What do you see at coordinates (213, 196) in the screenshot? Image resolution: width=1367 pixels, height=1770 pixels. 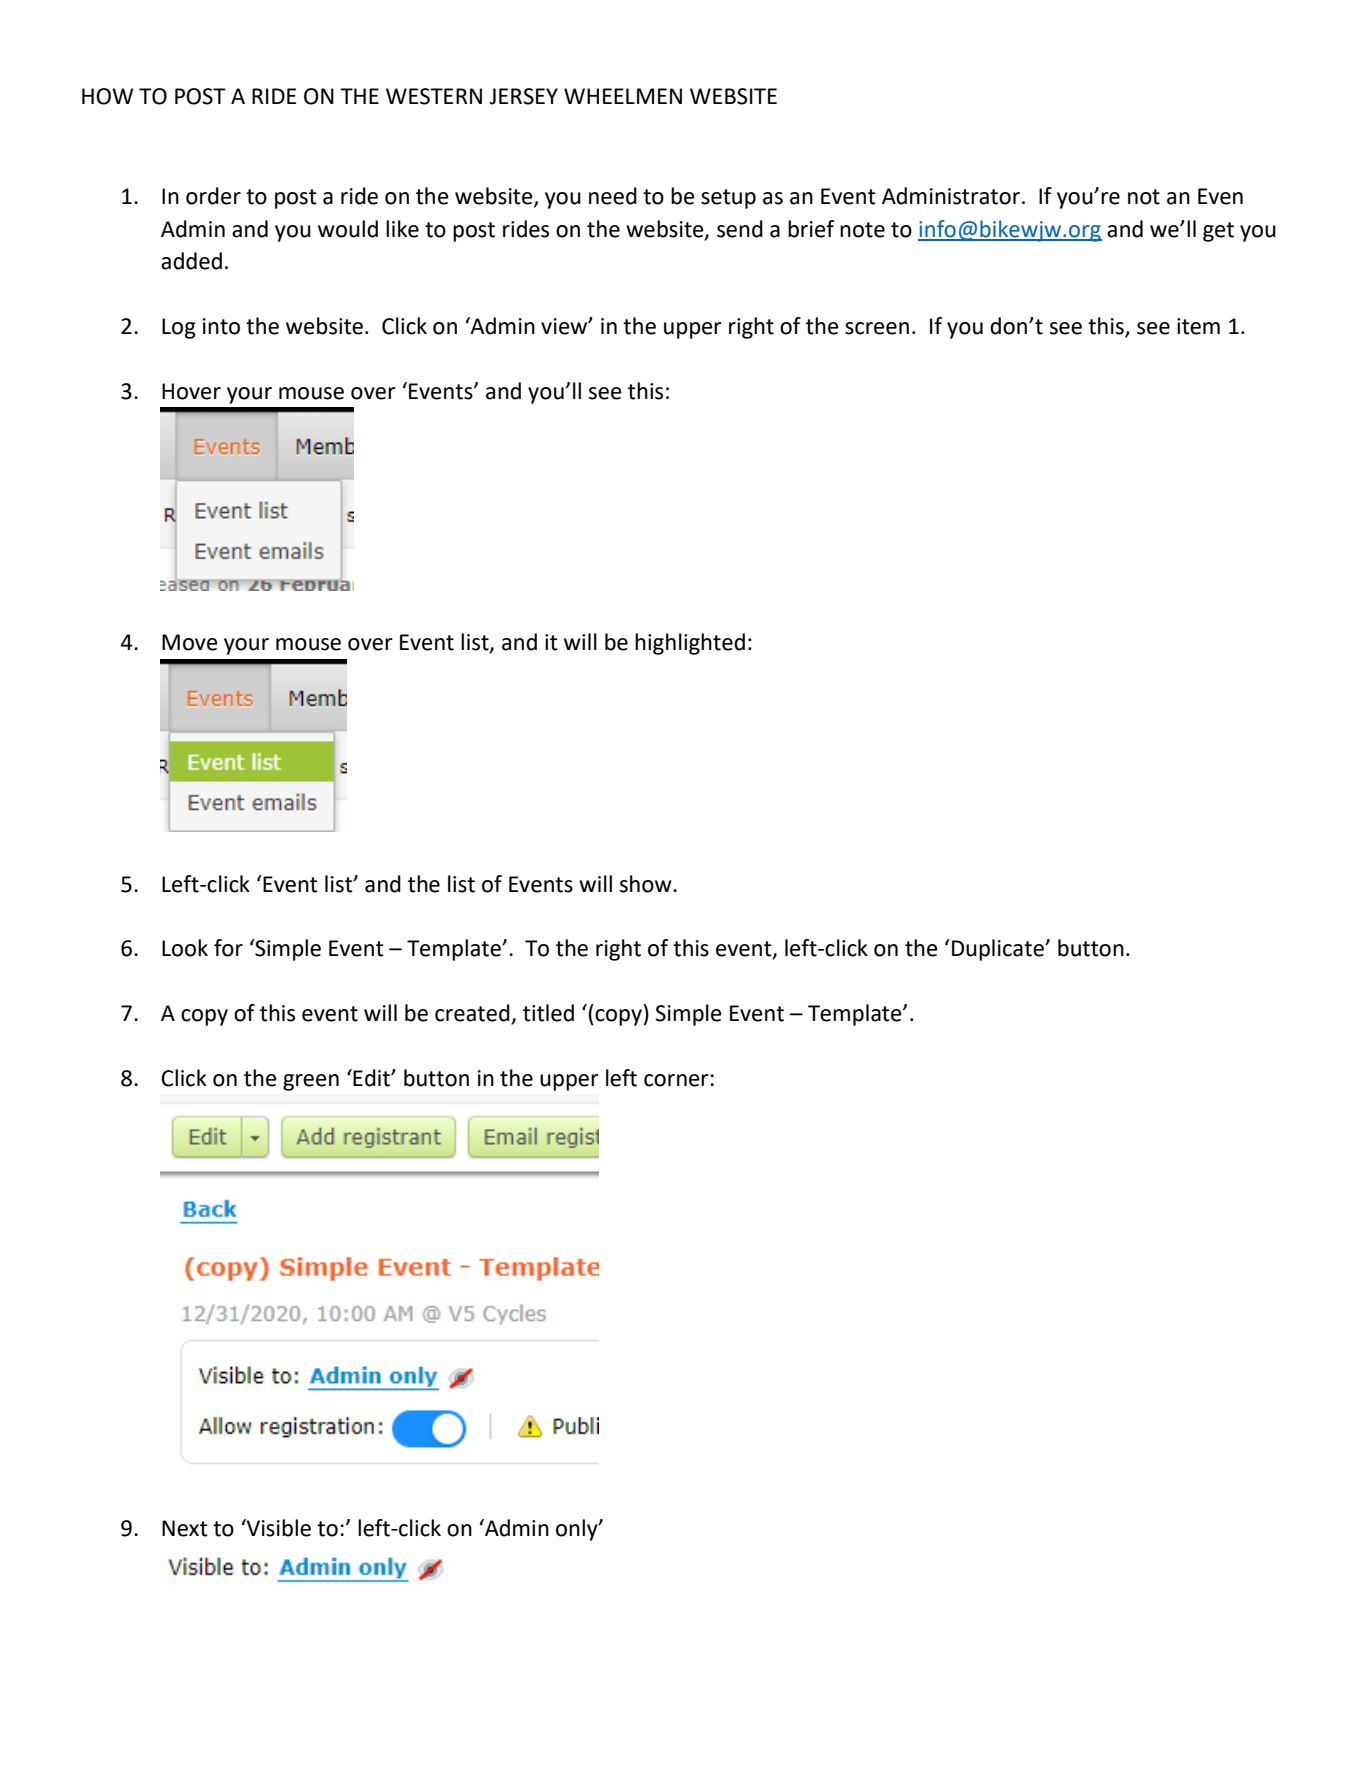 I see `order` at bounding box center [213, 196].
